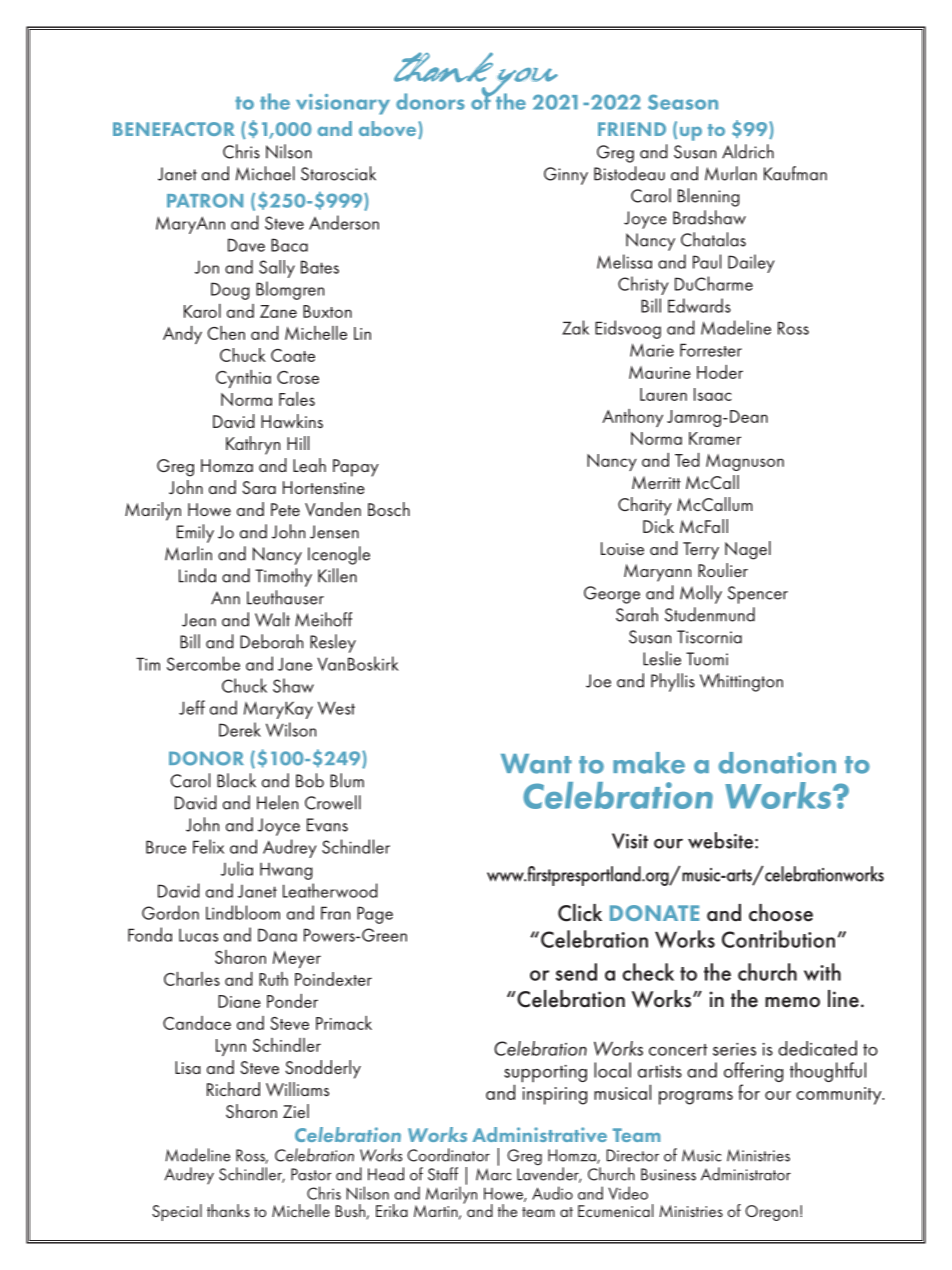  Describe the element at coordinates (748, 151) in the image. I see `Aldrich` at that location.
